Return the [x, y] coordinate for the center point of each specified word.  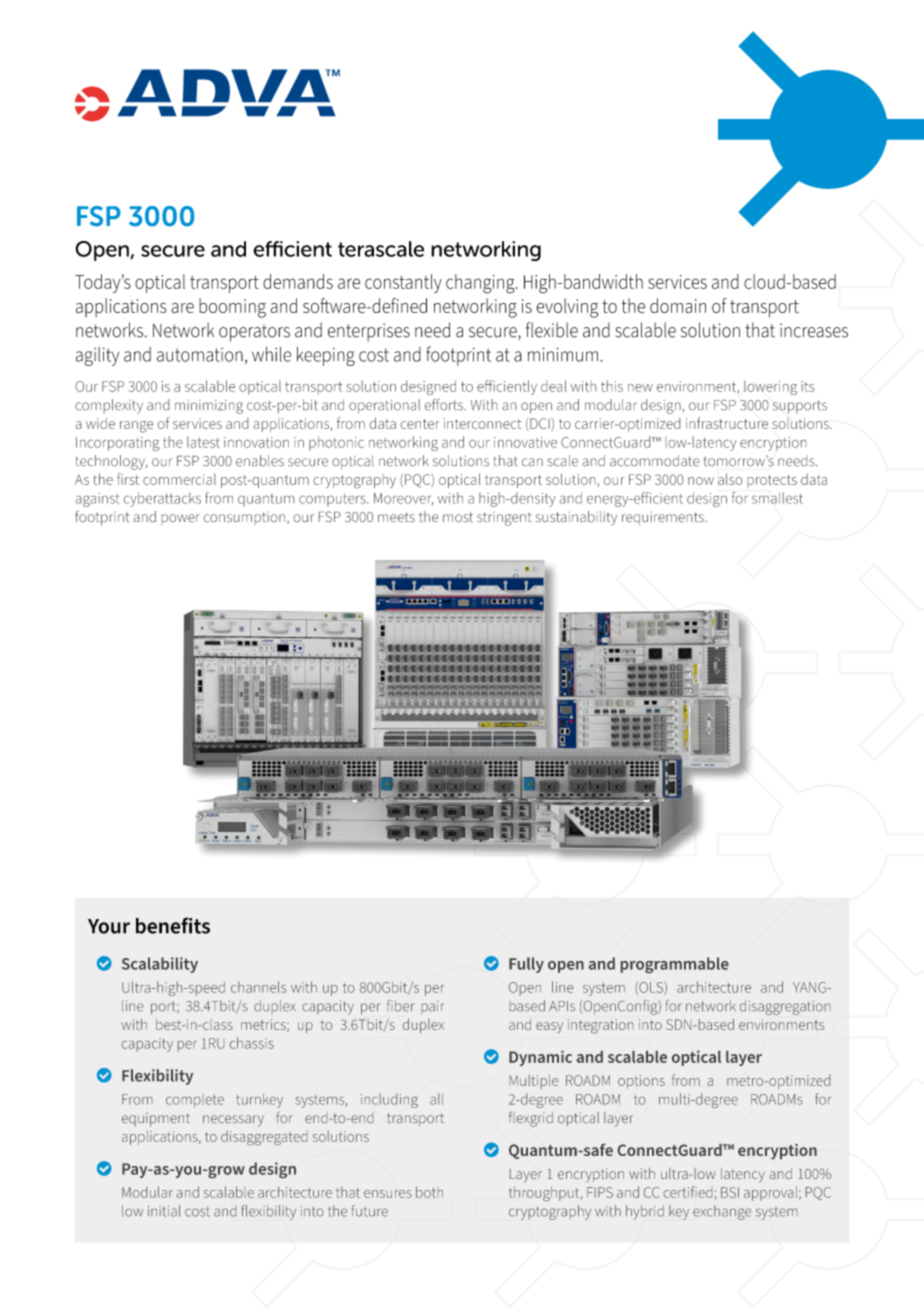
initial [164, 1211]
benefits [173, 925]
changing [481, 284]
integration [600, 1026]
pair [433, 1006]
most [458, 517]
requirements [664, 518]
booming [232, 308]
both [429, 1192]
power [180, 519]
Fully [526, 965]
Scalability [160, 965]
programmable [675, 965]
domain [678, 305]
